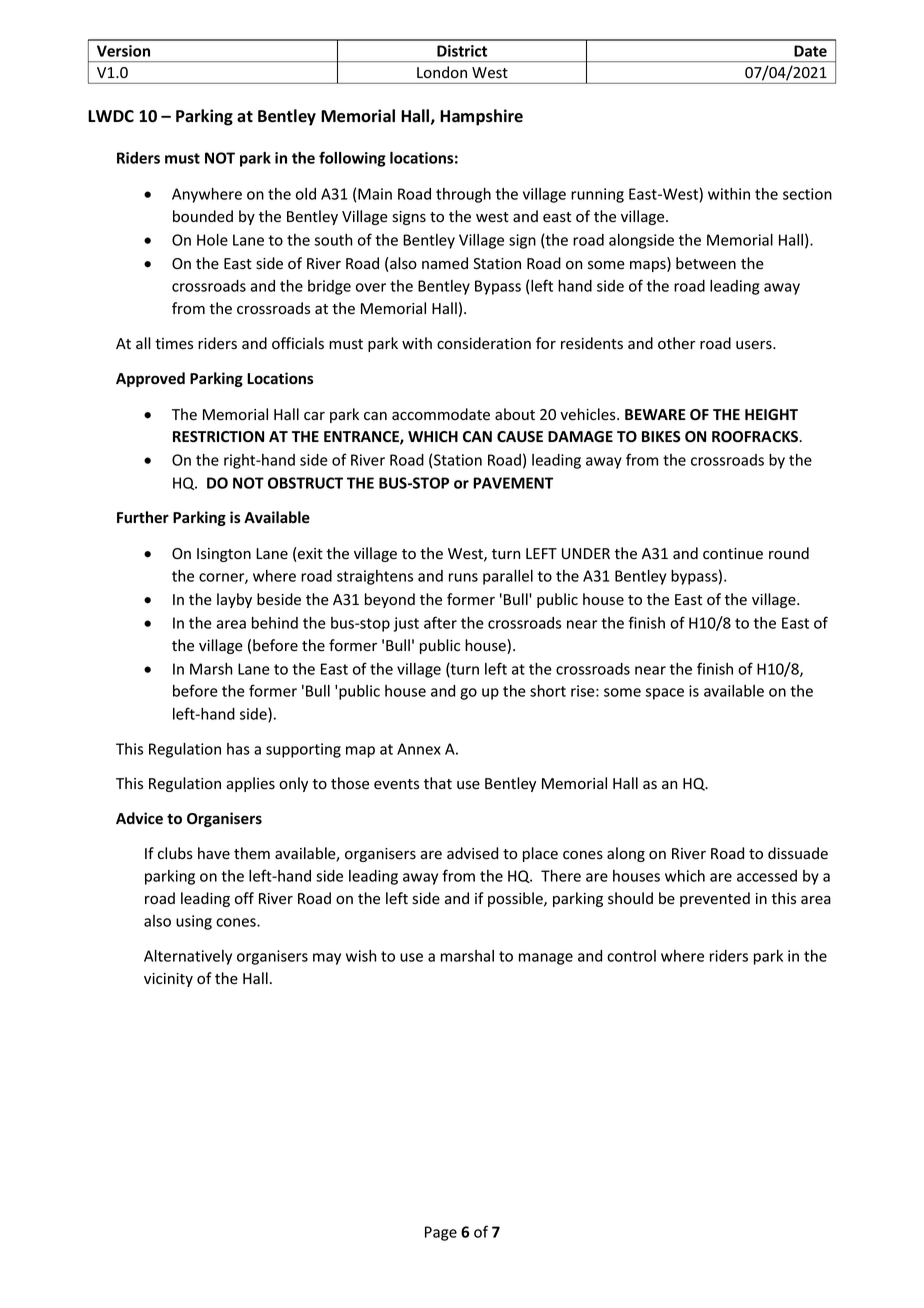 The width and height of the page is (924, 1308). What do you see at coordinates (516, 899) in the page?
I see `possible` at bounding box center [516, 899].
